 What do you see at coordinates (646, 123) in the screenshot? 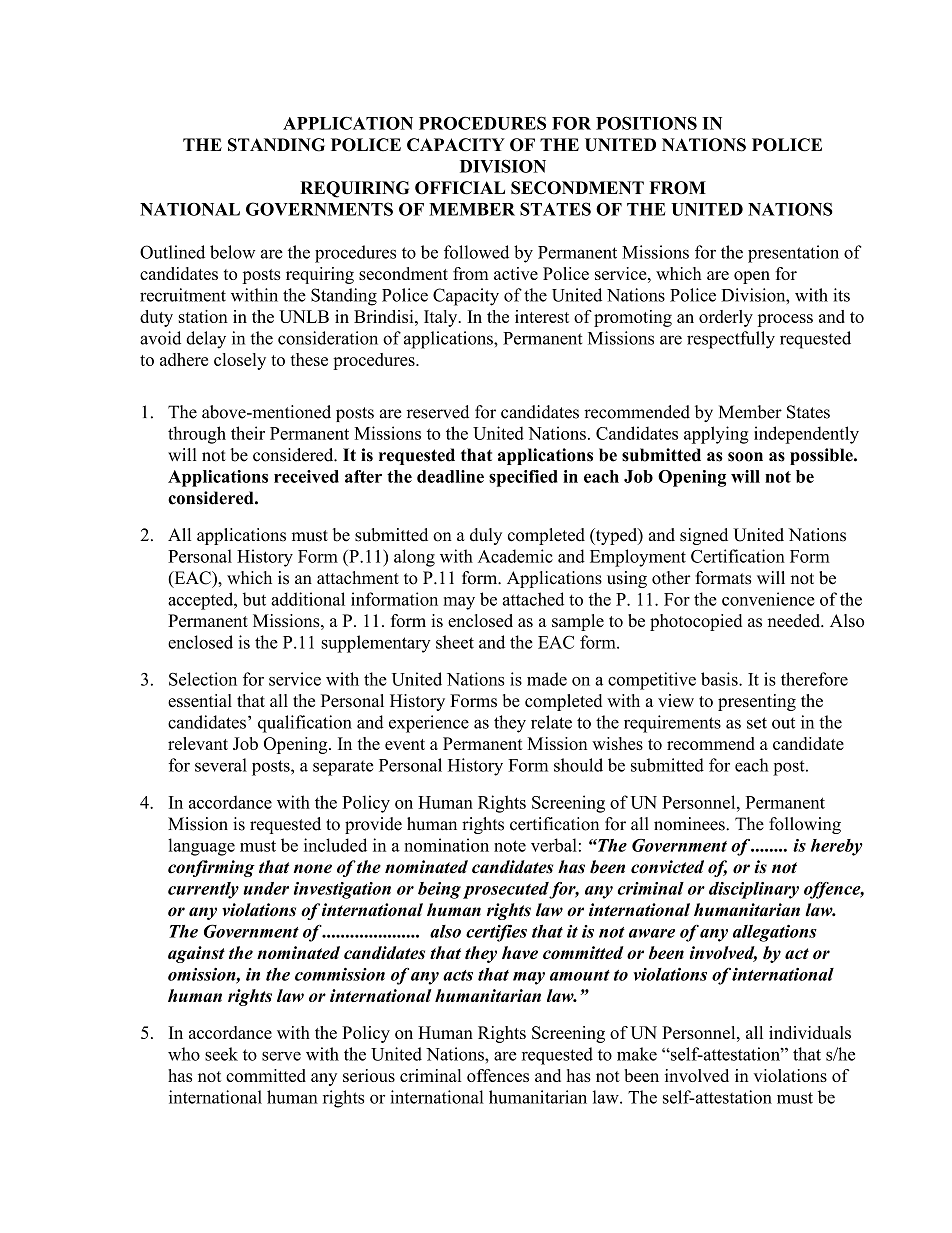
I see `POSITIONS` at bounding box center [646, 123].
